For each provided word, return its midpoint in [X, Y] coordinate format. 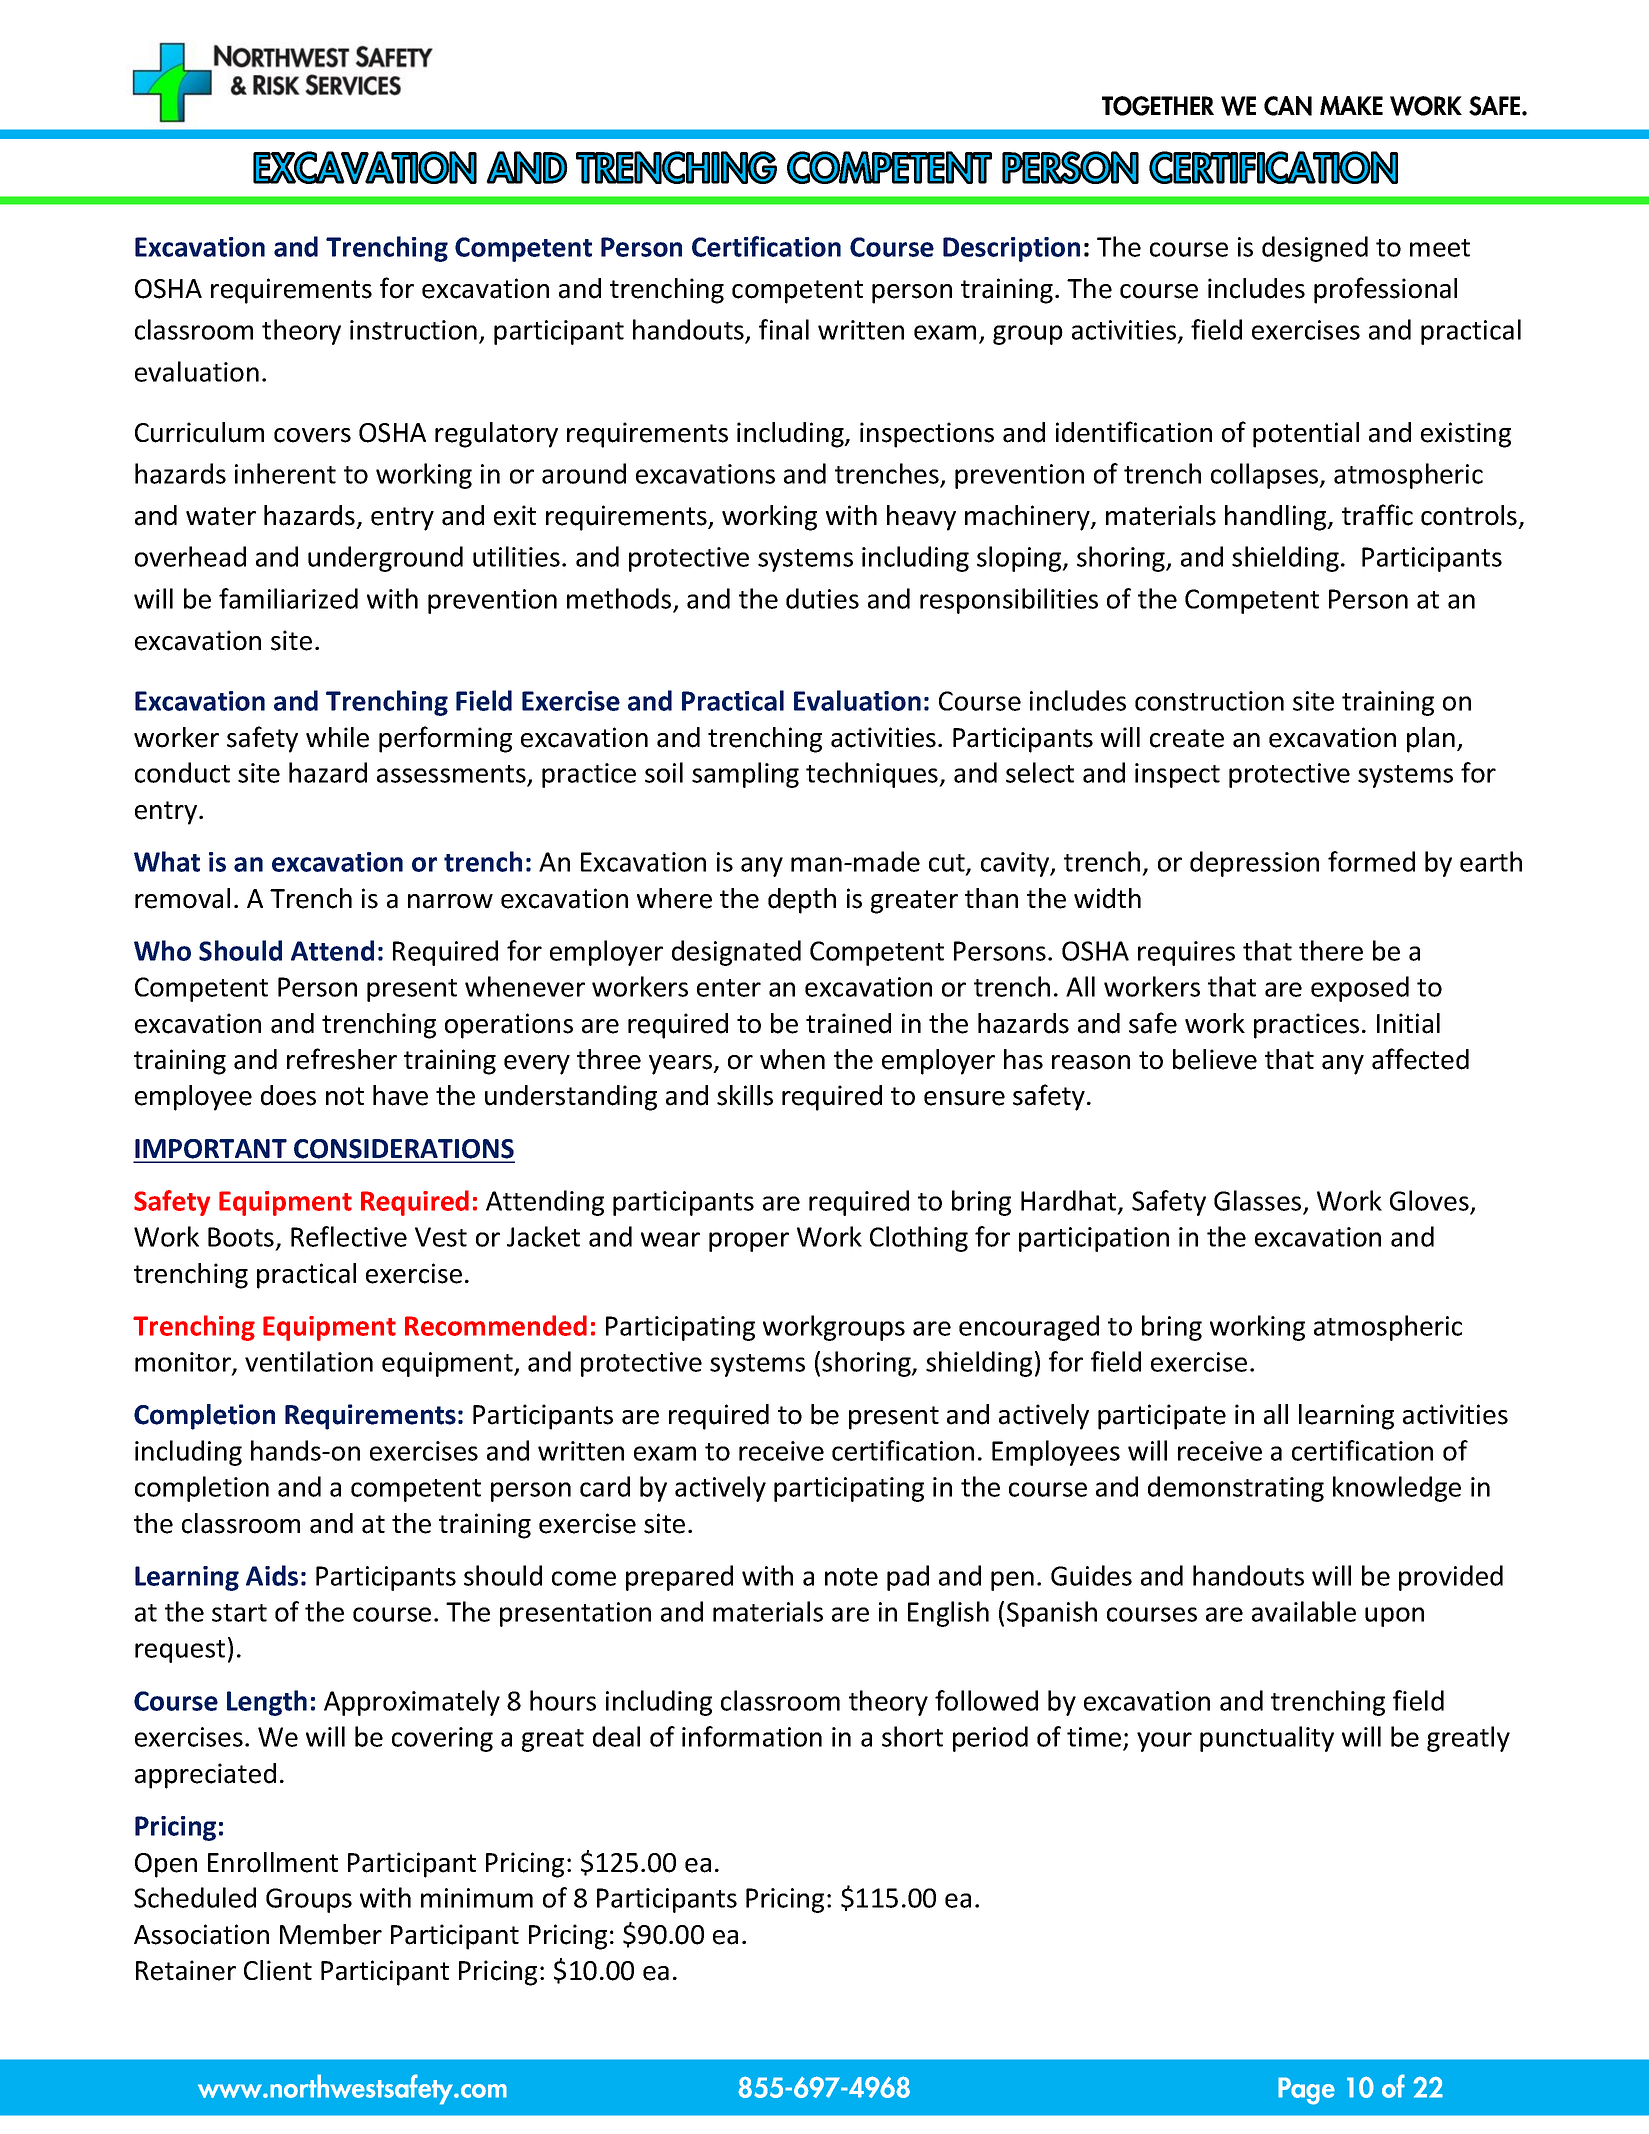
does [288, 1095]
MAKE [1351, 105]
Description [1011, 249]
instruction [413, 330]
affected [1420, 1059]
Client [278, 1970]
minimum [477, 1898]
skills [745, 1095]
